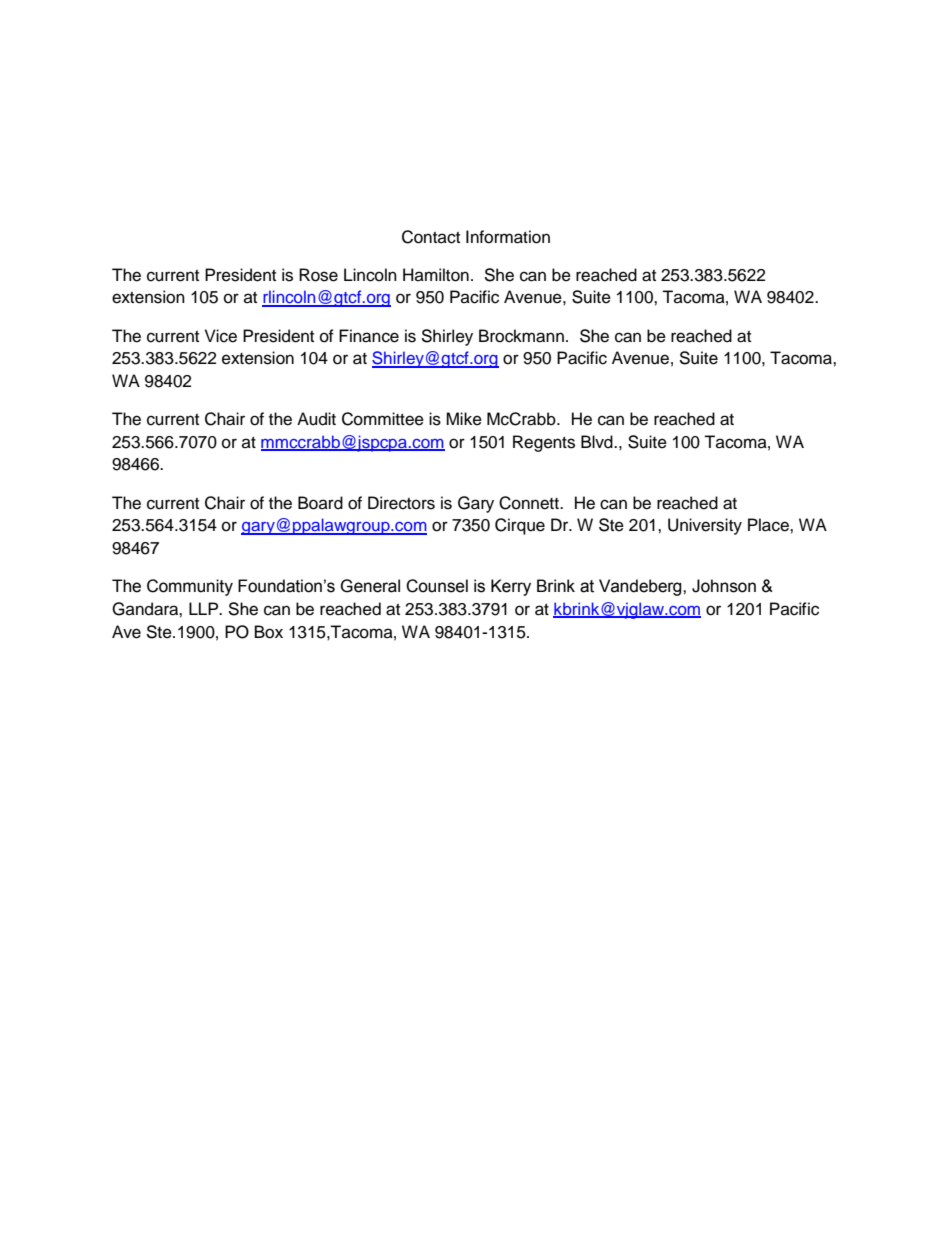 The width and height of the page is (952, 1233). I want to click on Rose, so click(318, 275).
